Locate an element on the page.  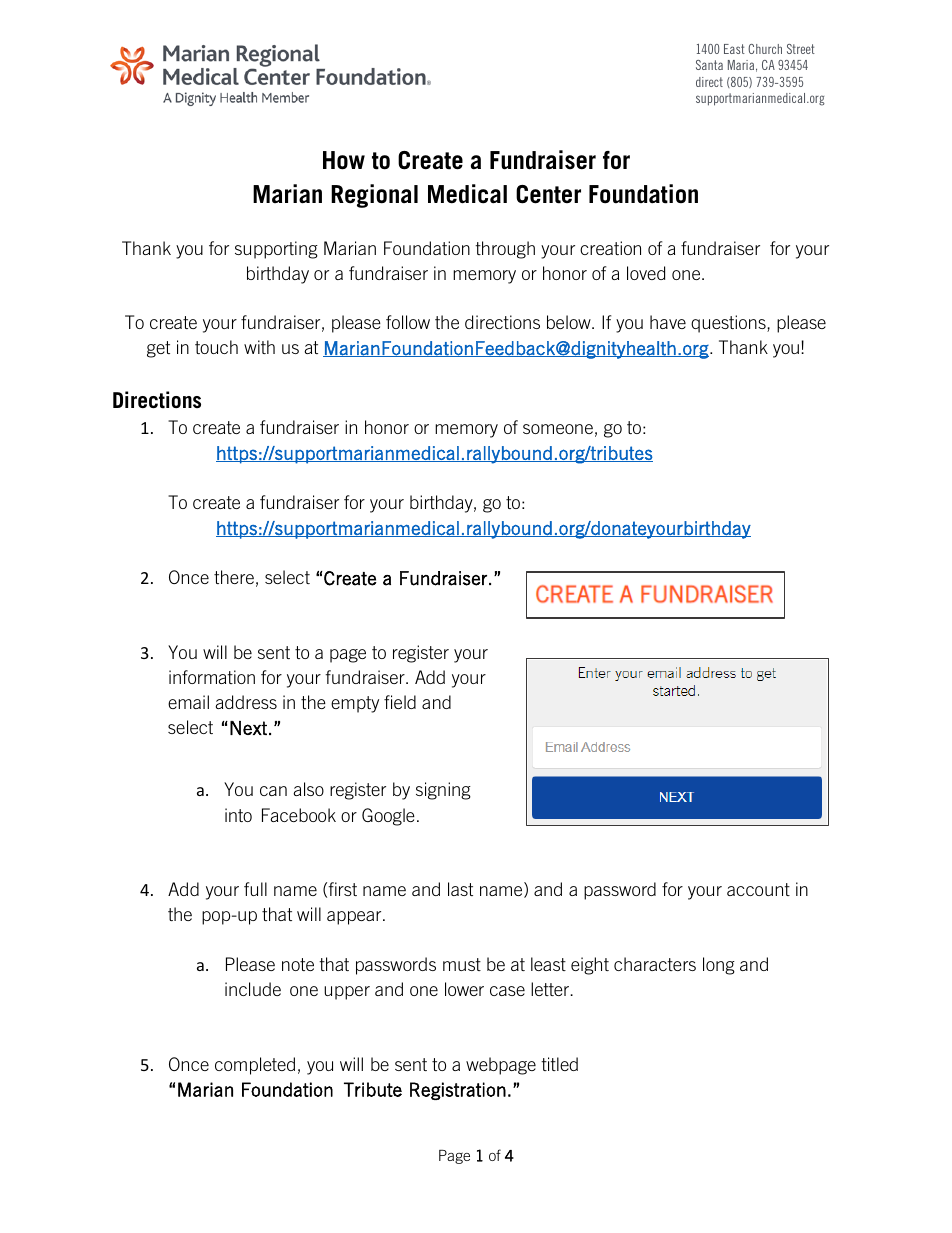
touch is located at coordinates (216, 347).
